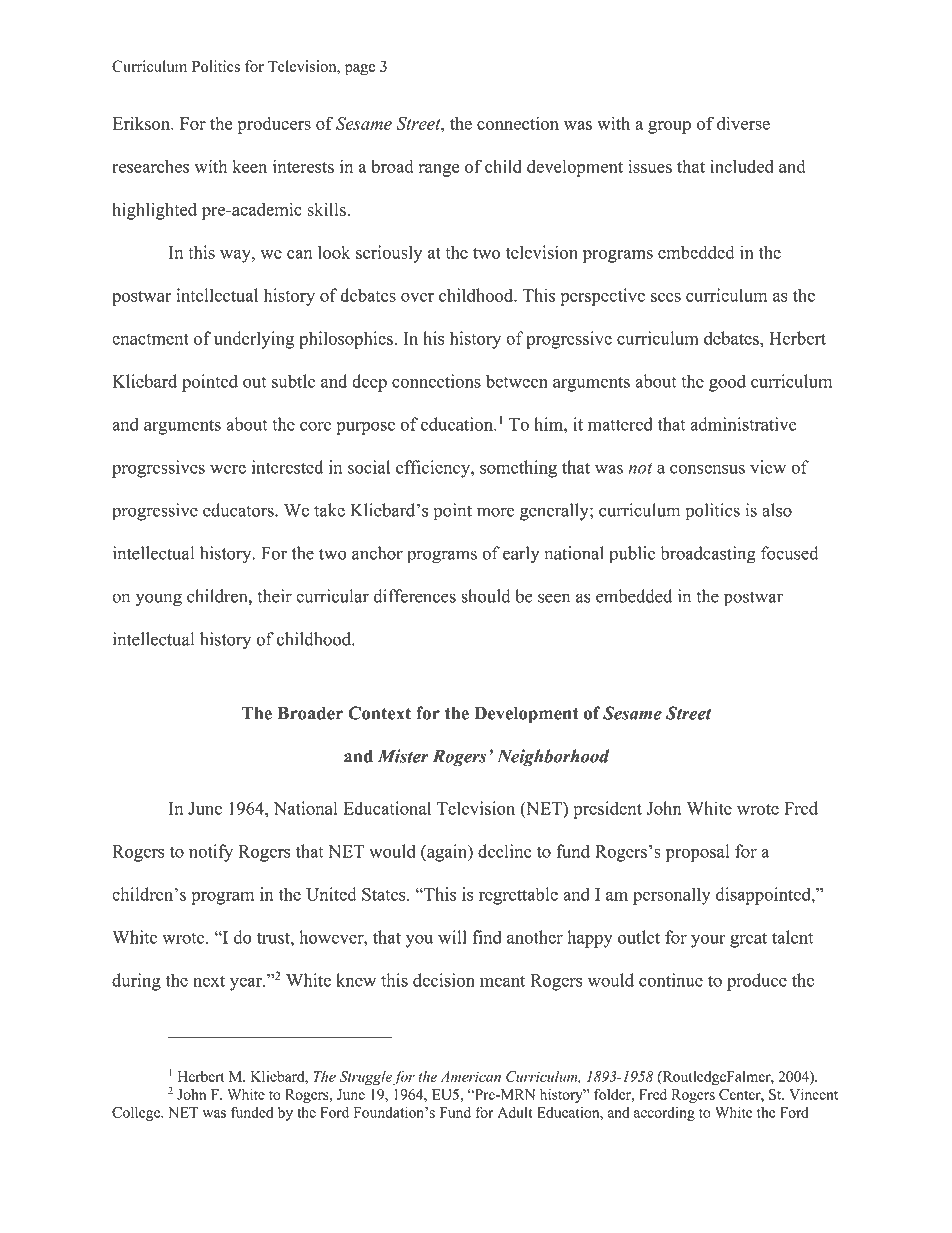 This screenshot has height=1233, width=952. Describe the element at coordinates (137, 1113) in the screenshot. I see `College` at that location.
